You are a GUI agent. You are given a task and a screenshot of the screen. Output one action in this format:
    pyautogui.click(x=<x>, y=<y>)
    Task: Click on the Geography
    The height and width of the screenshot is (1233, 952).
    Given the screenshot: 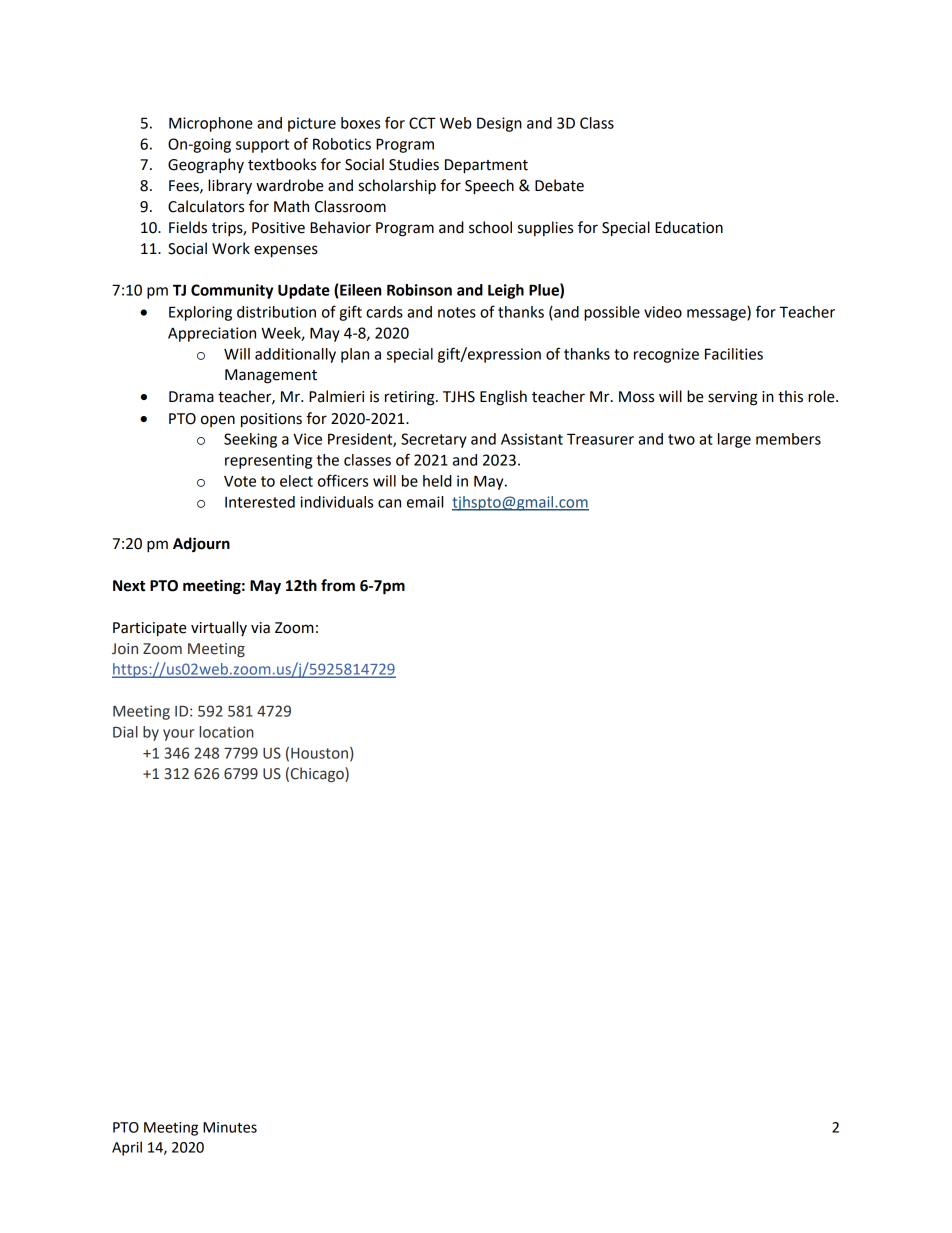 What is the action you would take?
    pyautogui.click(x=206, y=166)
